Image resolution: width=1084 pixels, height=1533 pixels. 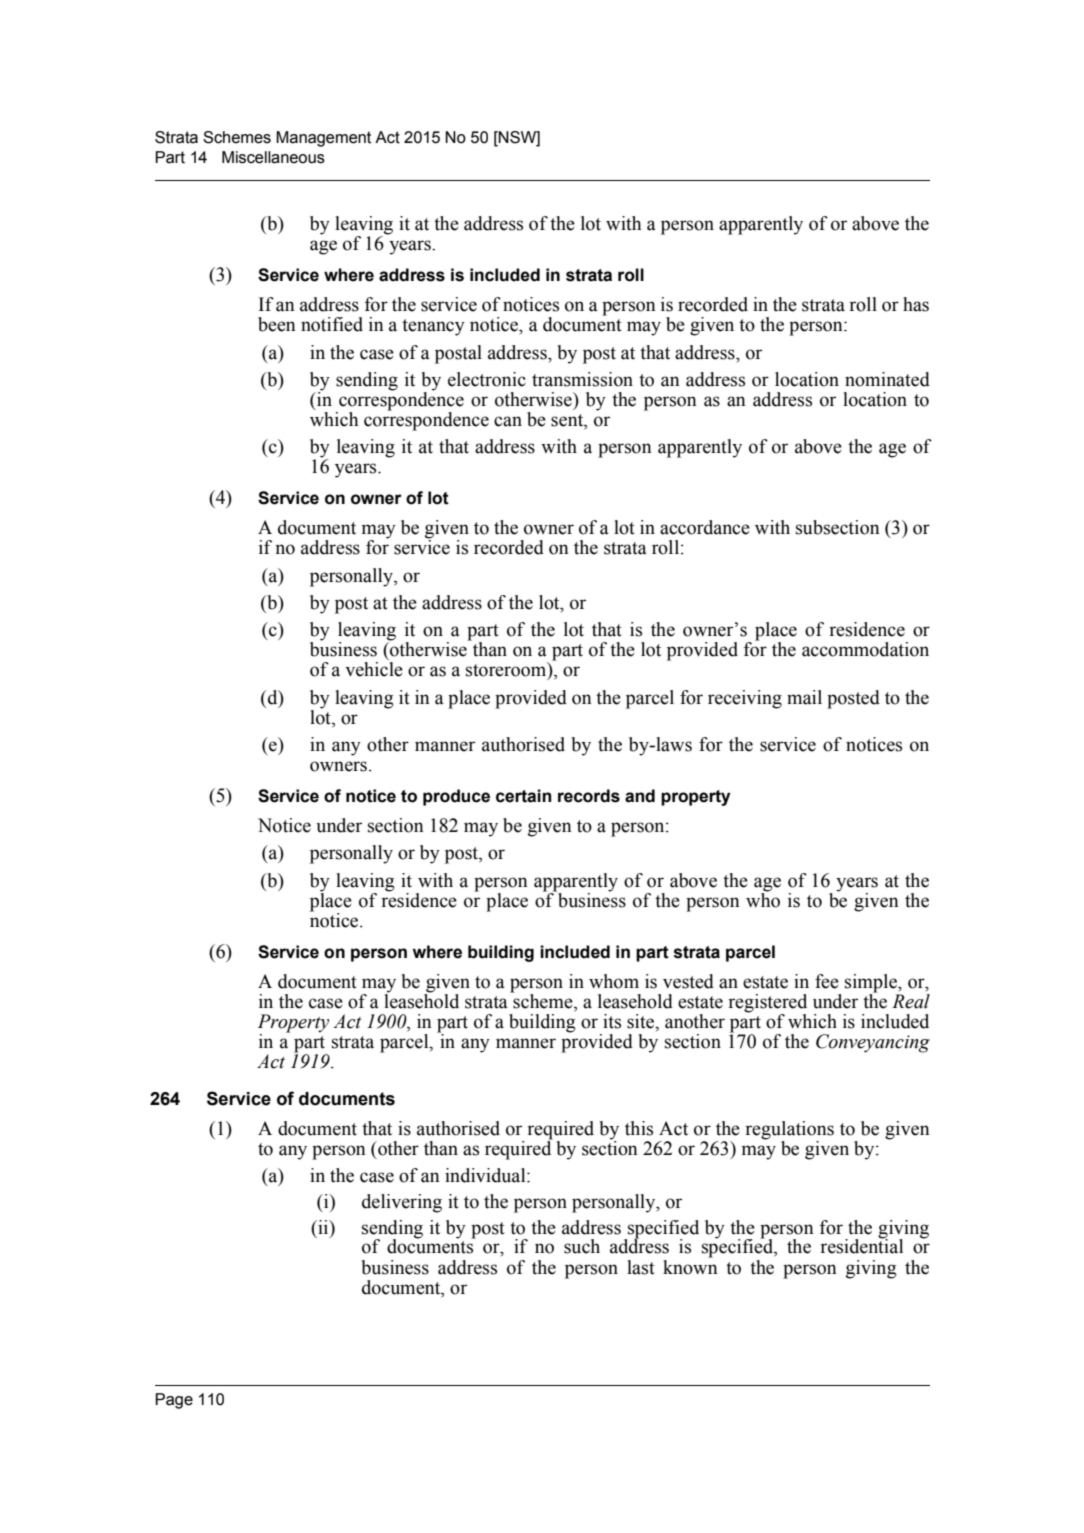 What do you see at coordinates (916, 304) in the screenshot?
I see `has` at bounding box center [916, 304].
